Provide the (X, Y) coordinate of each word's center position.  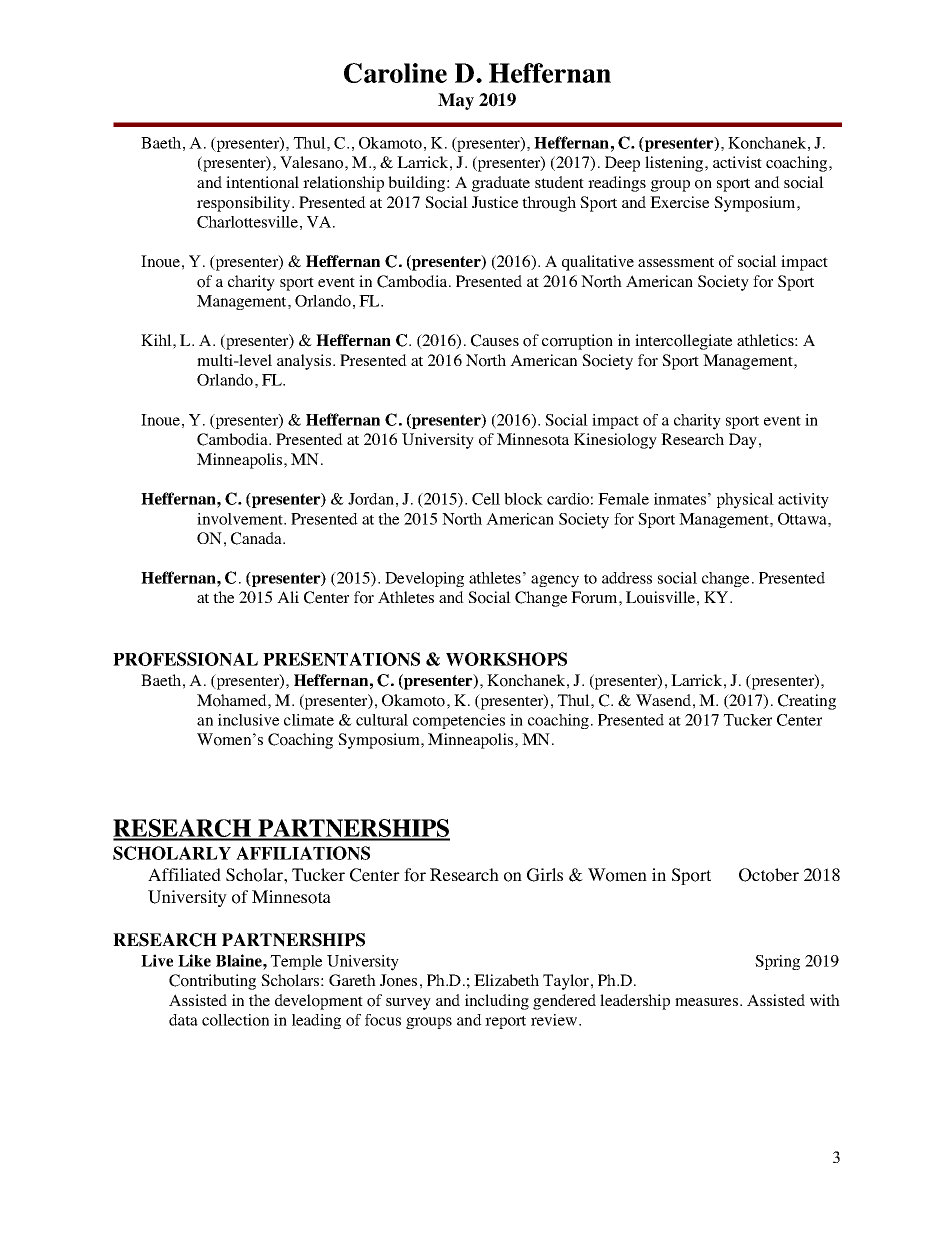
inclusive (248, 720)
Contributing (212, 982)
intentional (262, 182)
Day (743, 441)
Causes (495, 340)
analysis (305, 362)
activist (737, 162)
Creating (807, 702)
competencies (459, 721)
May (456, 101)
